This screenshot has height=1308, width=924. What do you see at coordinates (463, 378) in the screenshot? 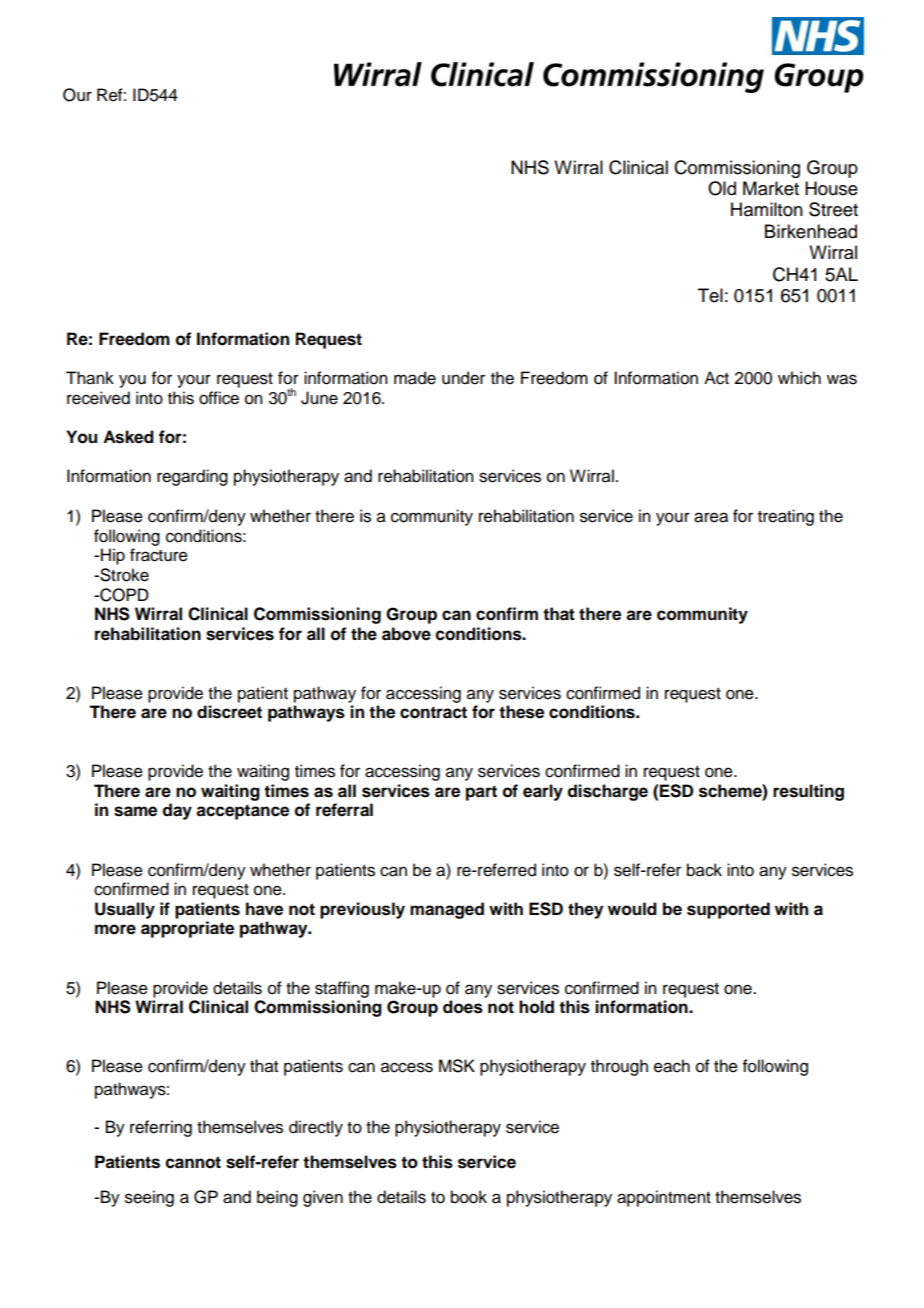
I see `under` at bounding box center [463, 378].
